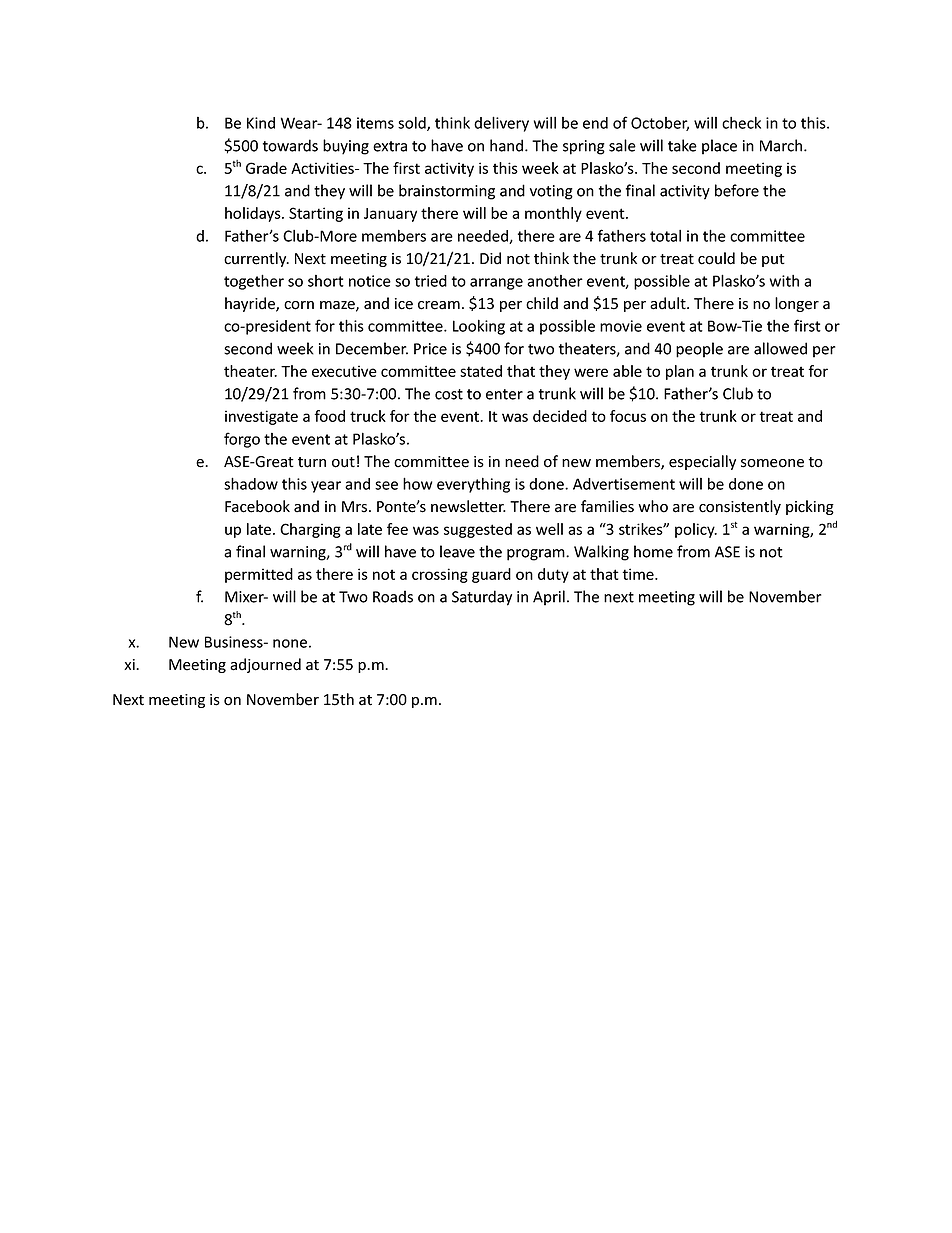  I want to click on someone, so click(772, 463).
